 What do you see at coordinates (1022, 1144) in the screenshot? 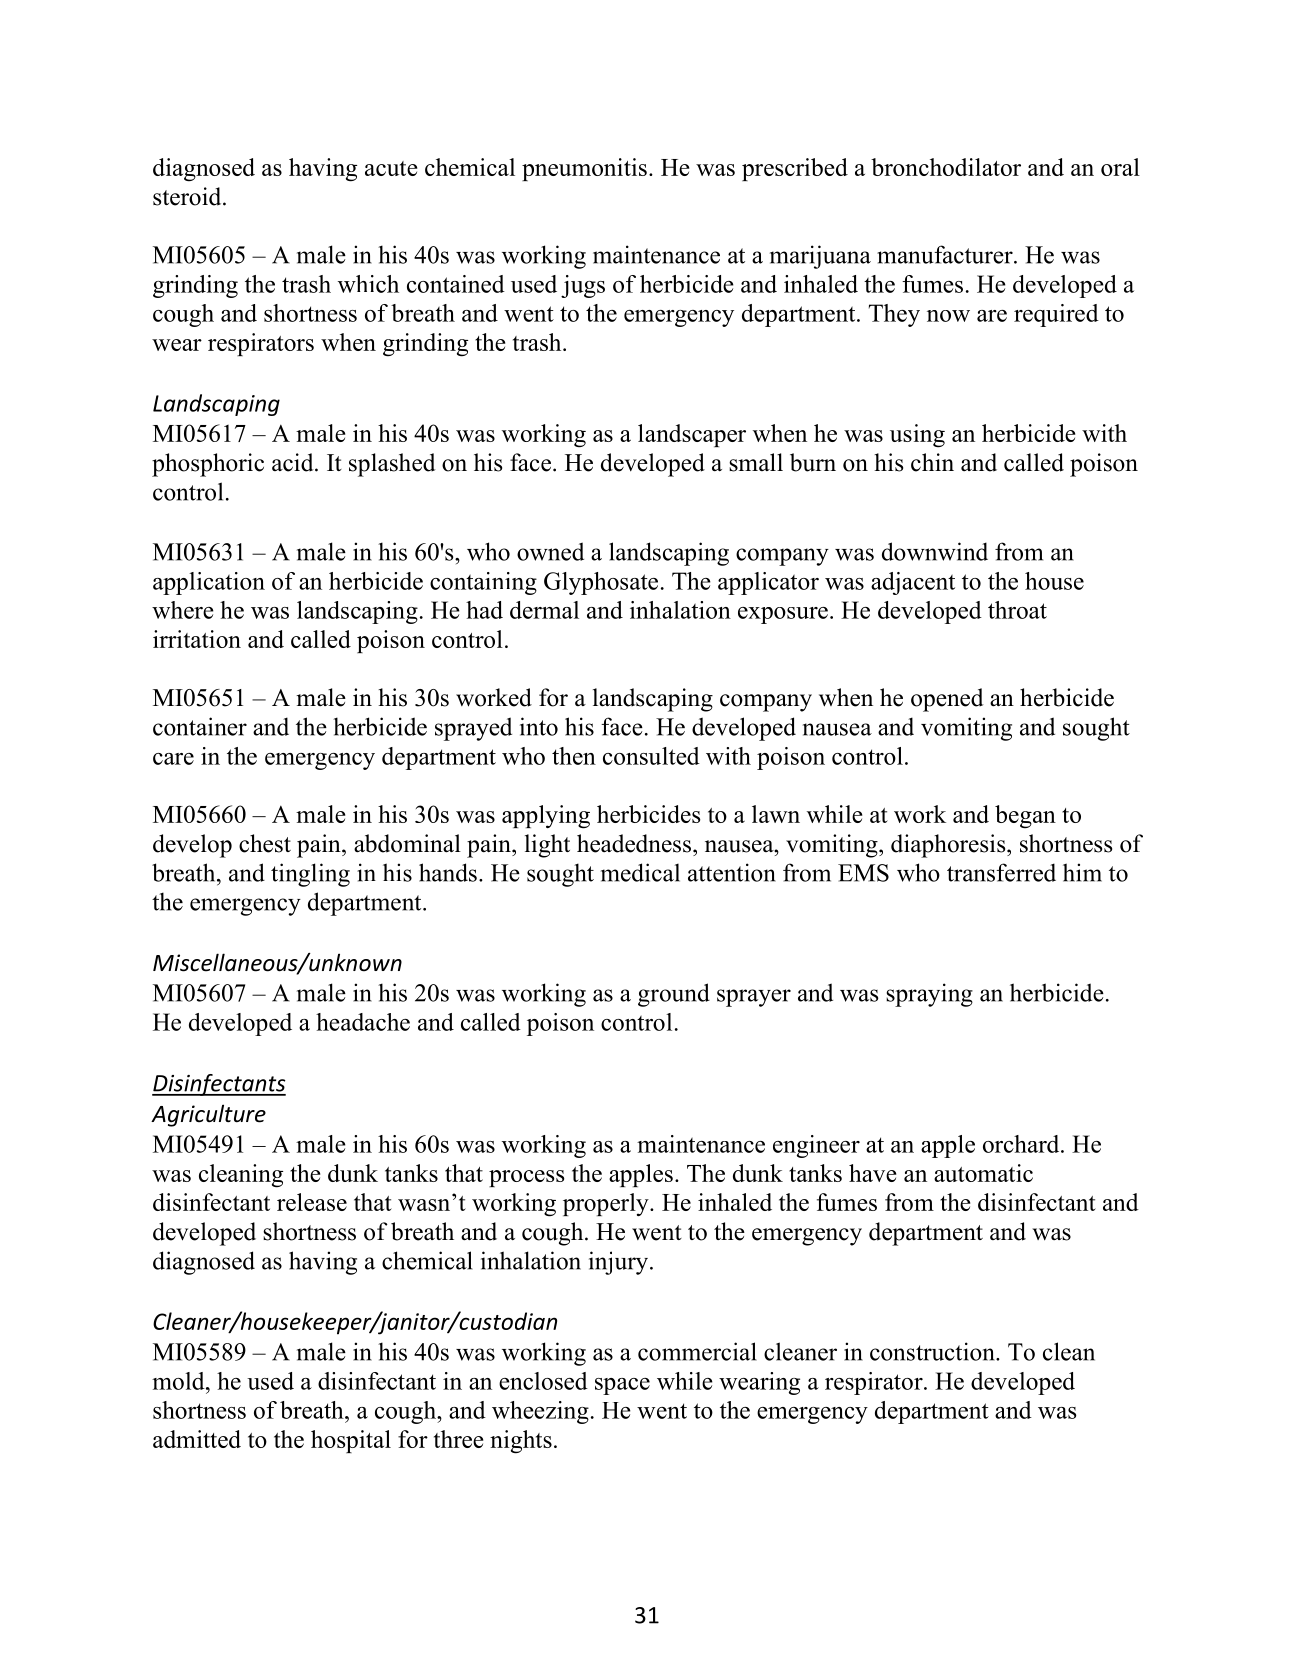
I see `orchard` at bounding box center [1022, 1144].
